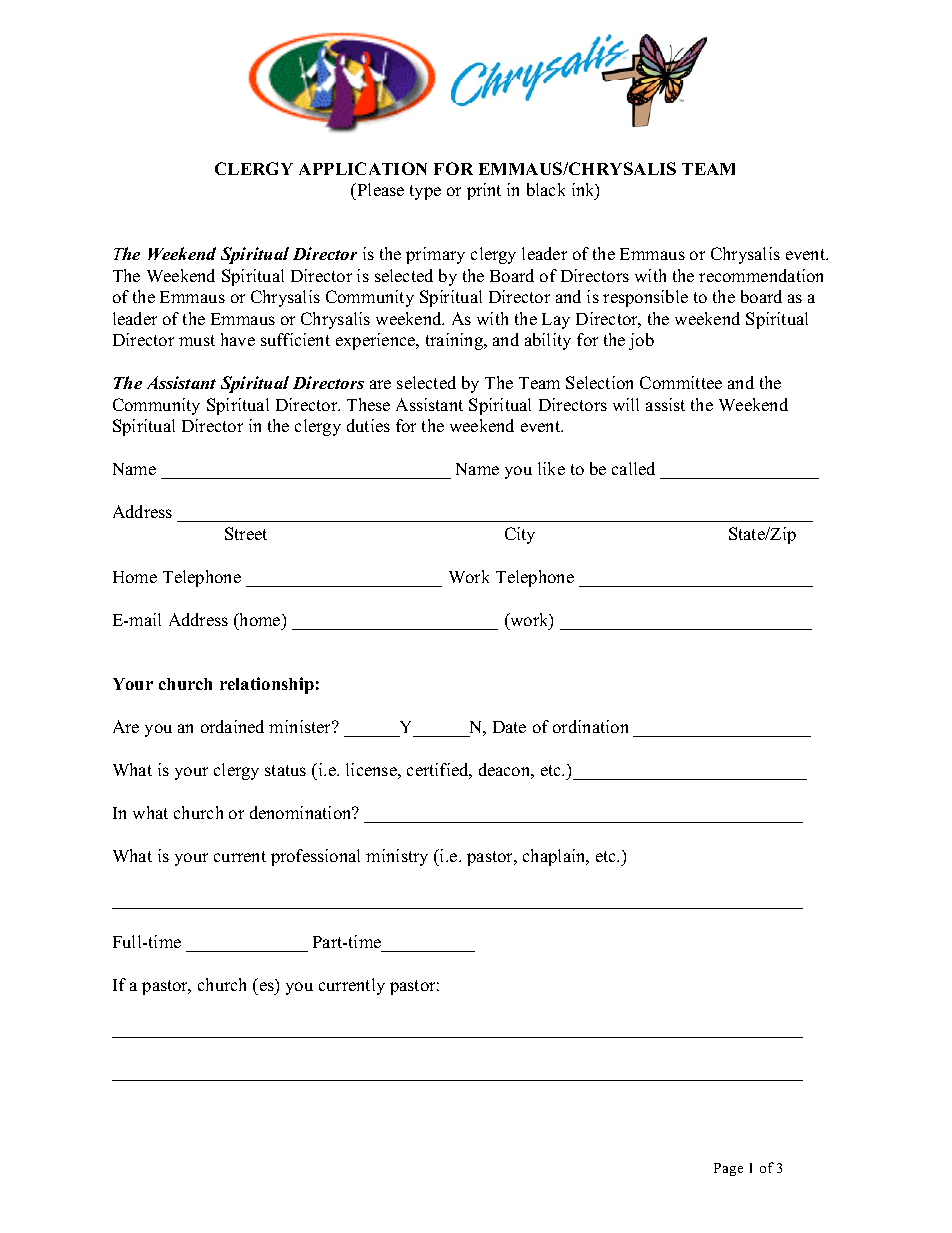 This image has width=952, height=1233. Describe the element at coordinates (302, 812) in the image. I see `denomination` at that location.
